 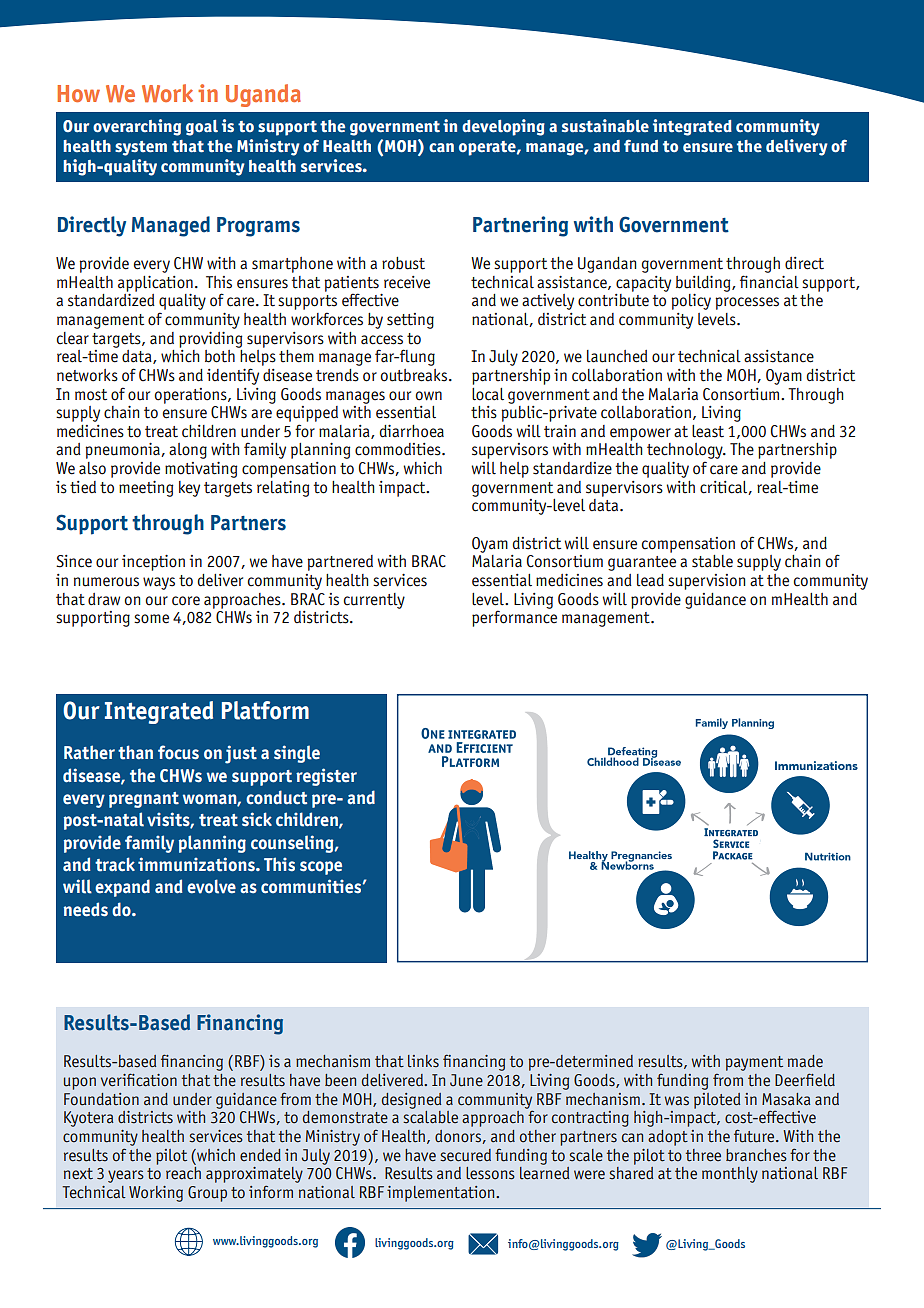 I want to click on some, so click(x=151, y=619).
